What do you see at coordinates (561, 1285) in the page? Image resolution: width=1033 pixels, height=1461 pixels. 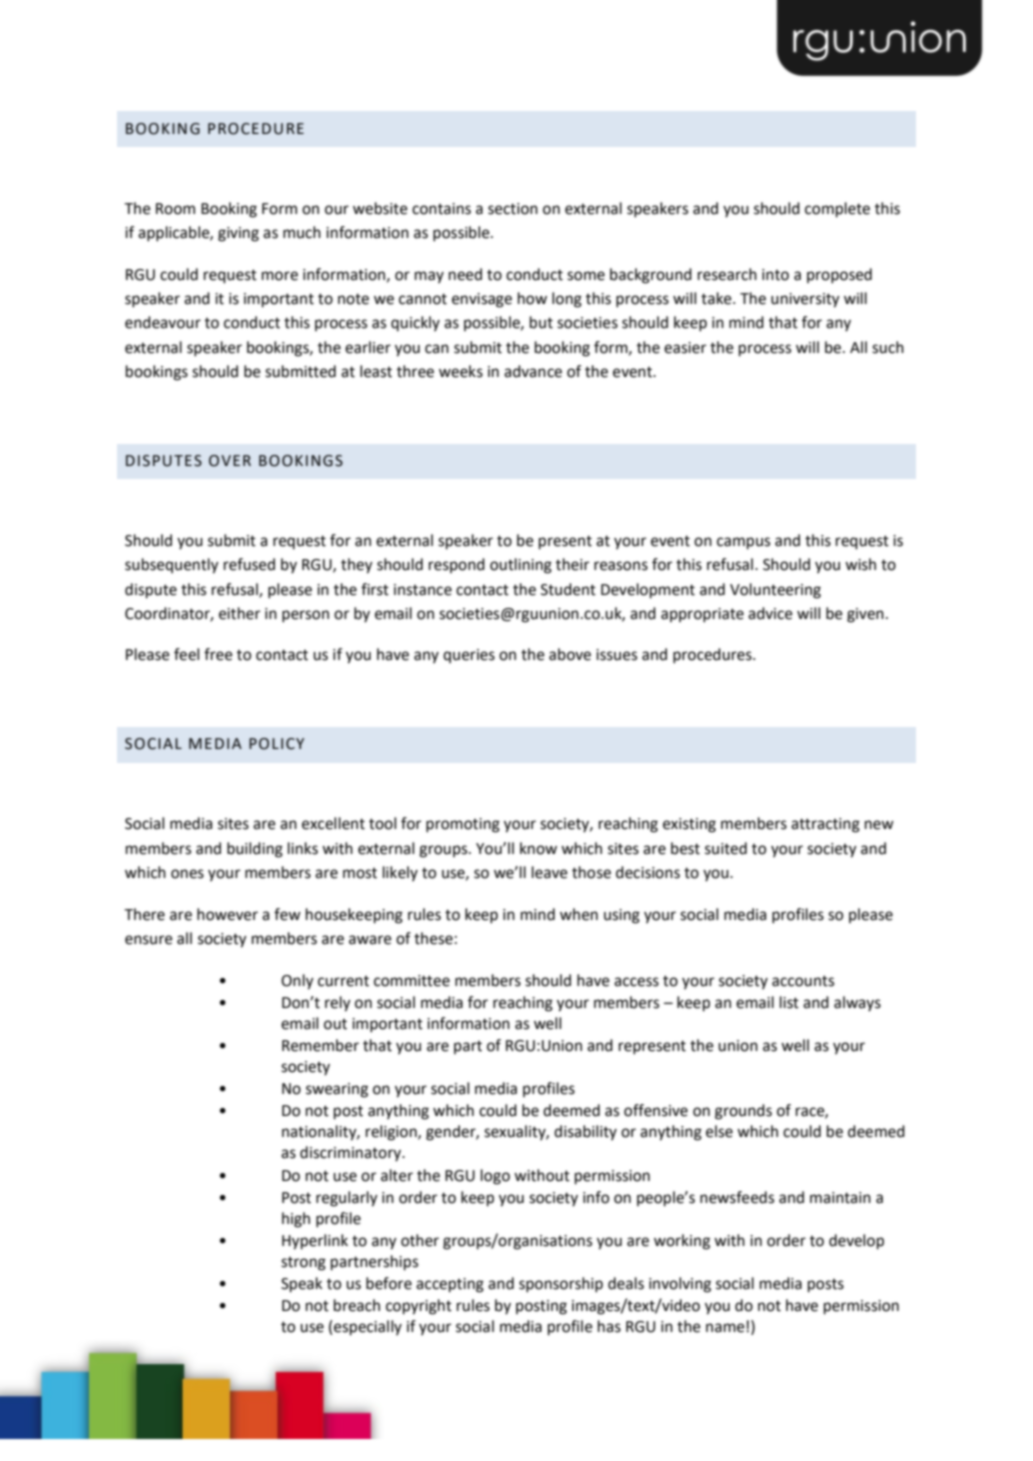 I see `sponsorship` at bounding box center [561, 1285].
